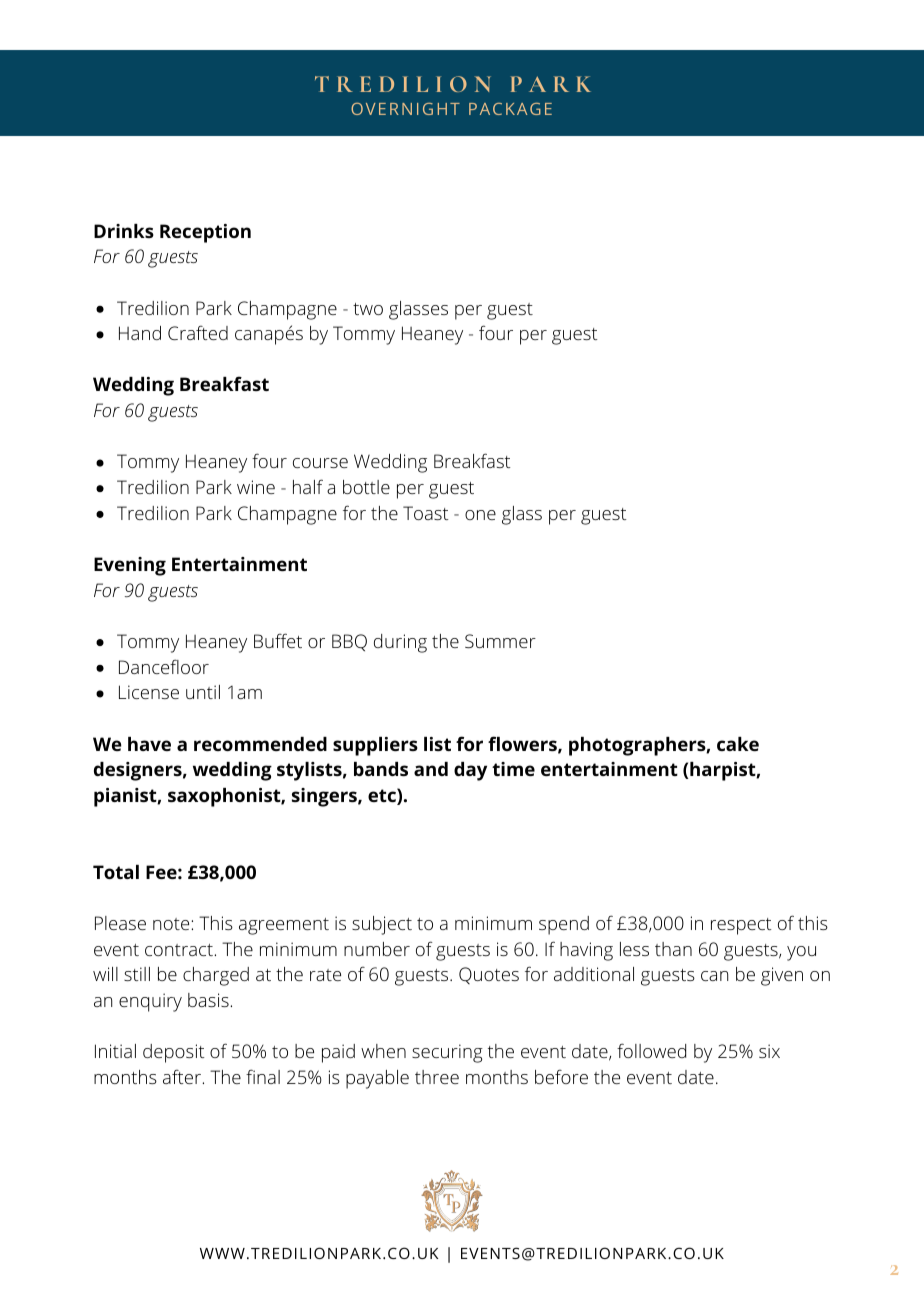 This document has height=1308, width=924. What do you see at coordinates (480, 515) in the document?
I see `one` at bounding box center [480, 515].
